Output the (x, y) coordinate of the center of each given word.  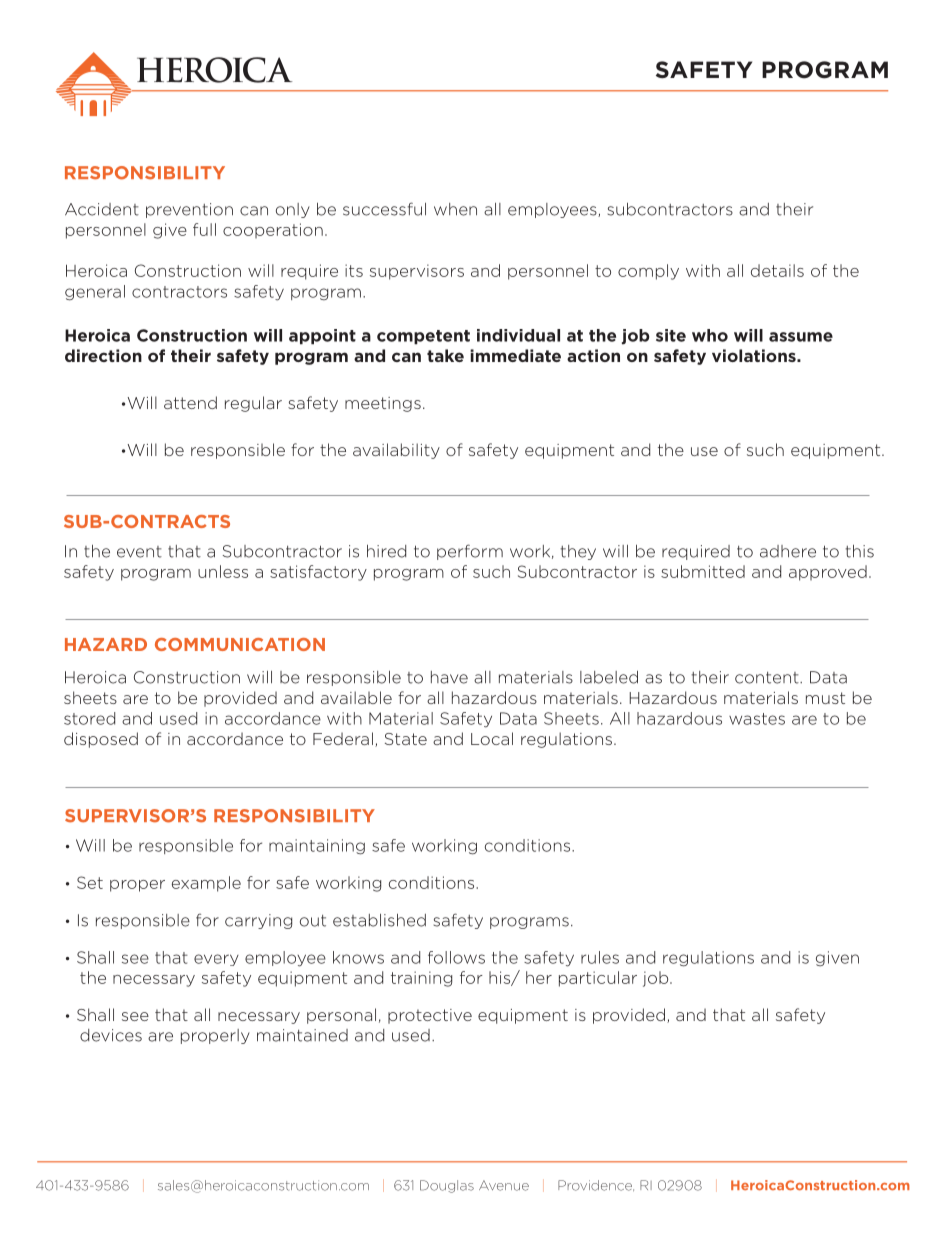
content (768, 678)
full (204, 229)
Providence (596, 1185)
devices (111, 1035)
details (777, 270)
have (449, 677)
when (455, 209)
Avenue (504, 1185)
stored (89, 718)
